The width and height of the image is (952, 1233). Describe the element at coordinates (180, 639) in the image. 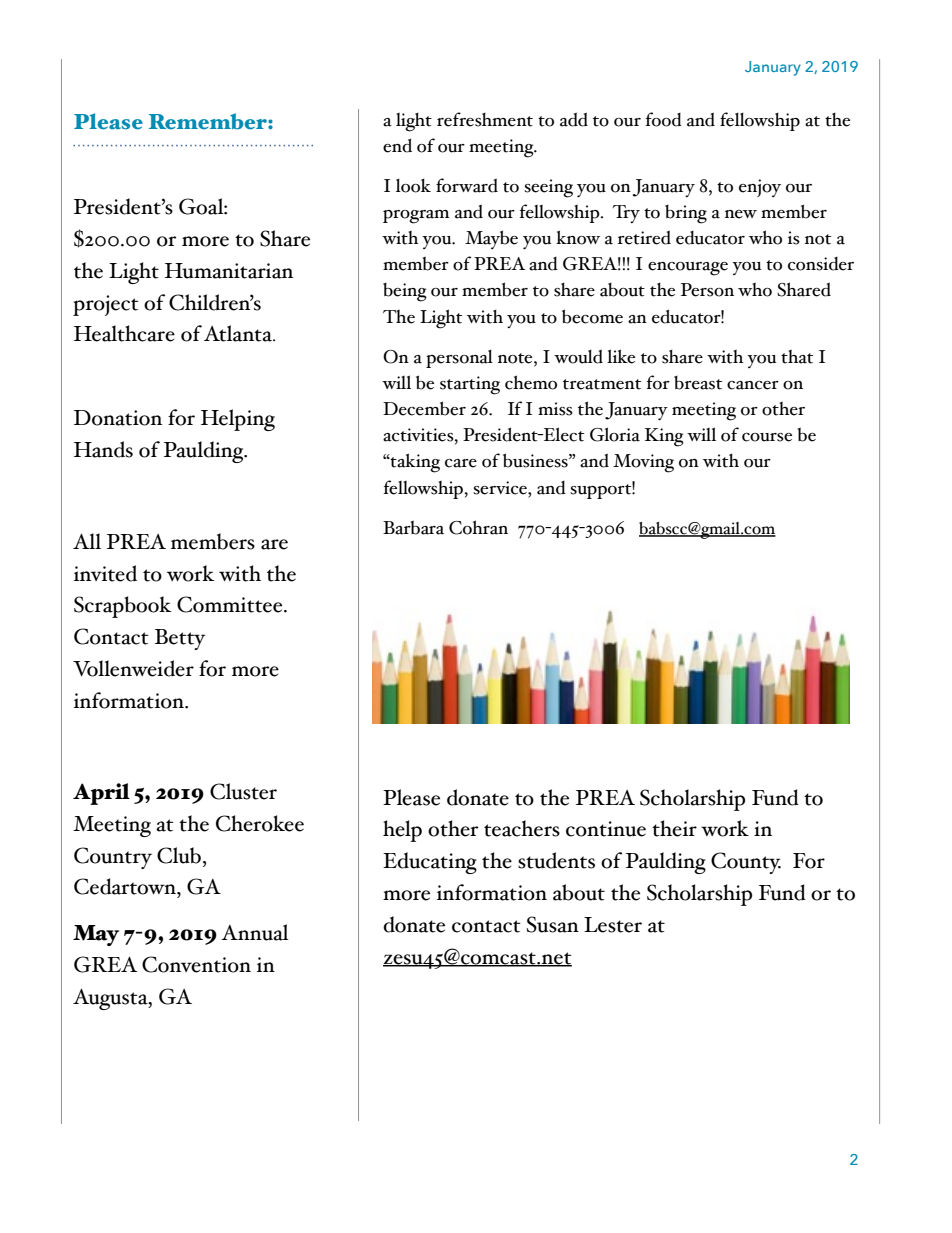

I see `Betty` at that location.
